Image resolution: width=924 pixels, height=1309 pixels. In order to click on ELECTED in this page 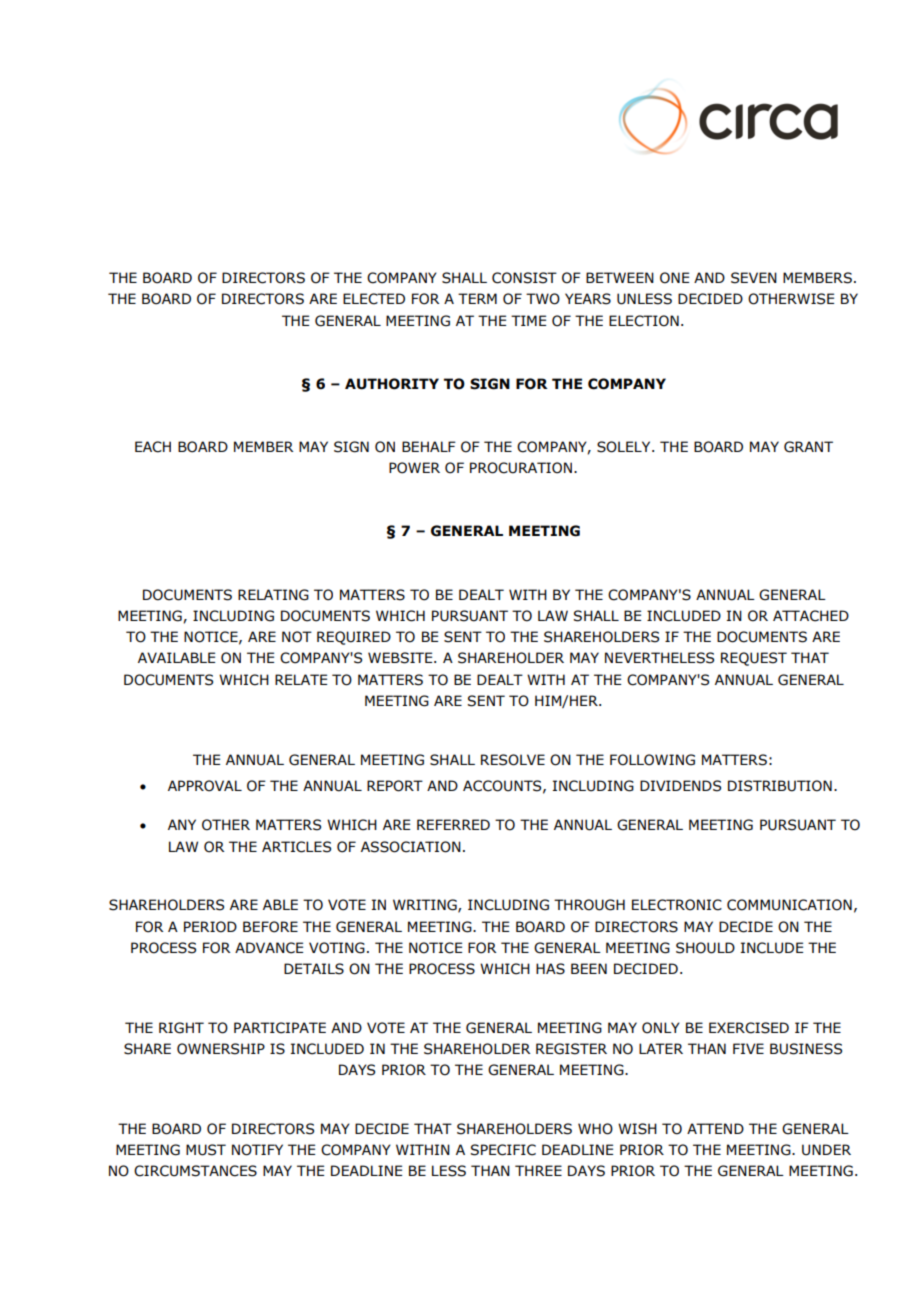, I will do `click(374, 299)`.
